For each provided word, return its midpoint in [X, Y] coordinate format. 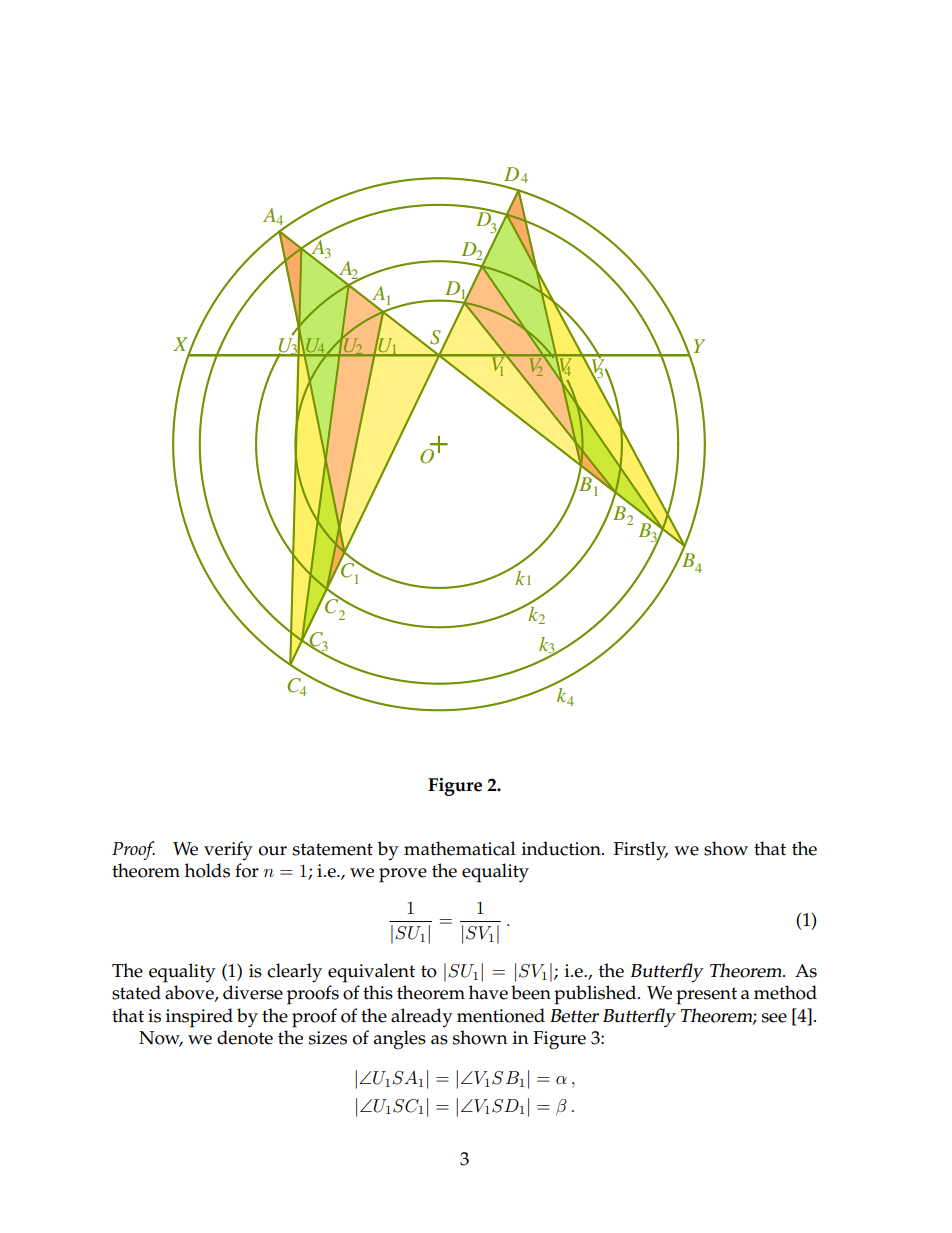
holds [207, 870]
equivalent [371, 973]
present [706, 996]
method [785, 992]
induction [562, 848]
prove [403, 875]
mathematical [460, 848]
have [488, 992]
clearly [294, 973]
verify [228, 850]
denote [245, 1037]
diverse [253, 992]
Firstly [641, 851]
